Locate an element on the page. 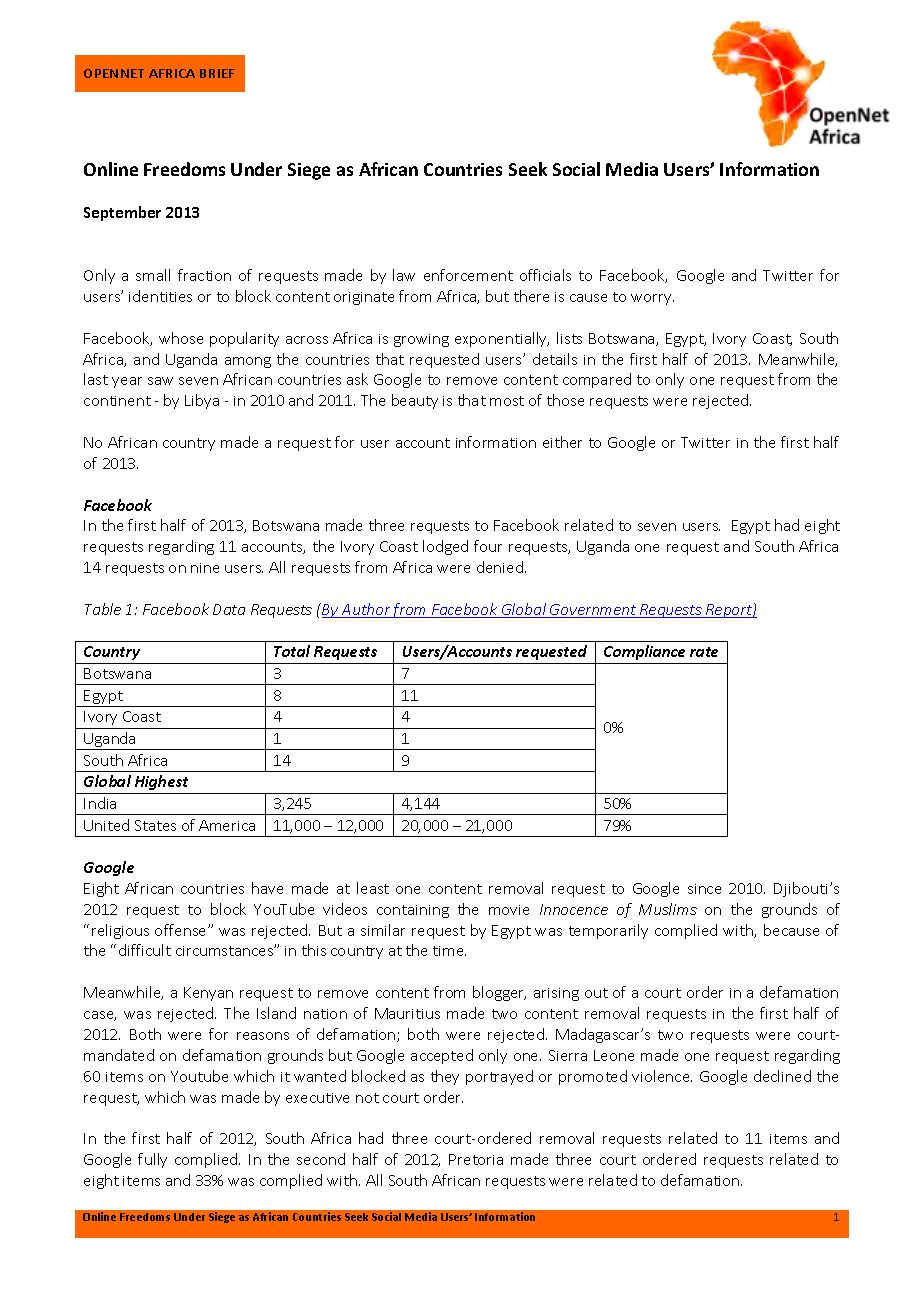  enforcement is located at coordinates (468, 275).
